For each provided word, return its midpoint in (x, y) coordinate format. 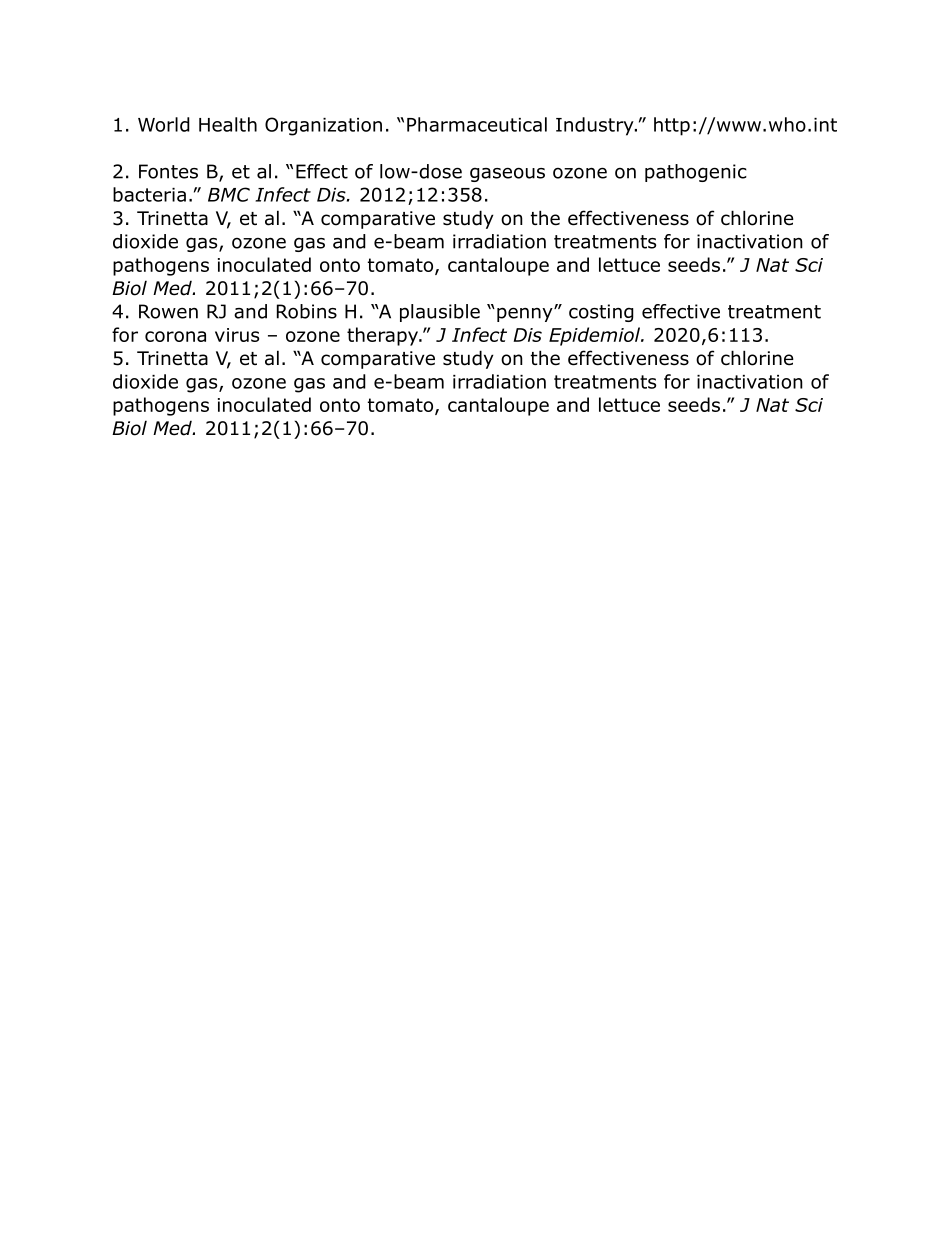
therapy (384, 336)
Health (228, 124)
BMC (229, 194)
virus (237, 335)
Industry (596, 126)
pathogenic (696, 173)
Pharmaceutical (477, 124)
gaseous (507, 174)
